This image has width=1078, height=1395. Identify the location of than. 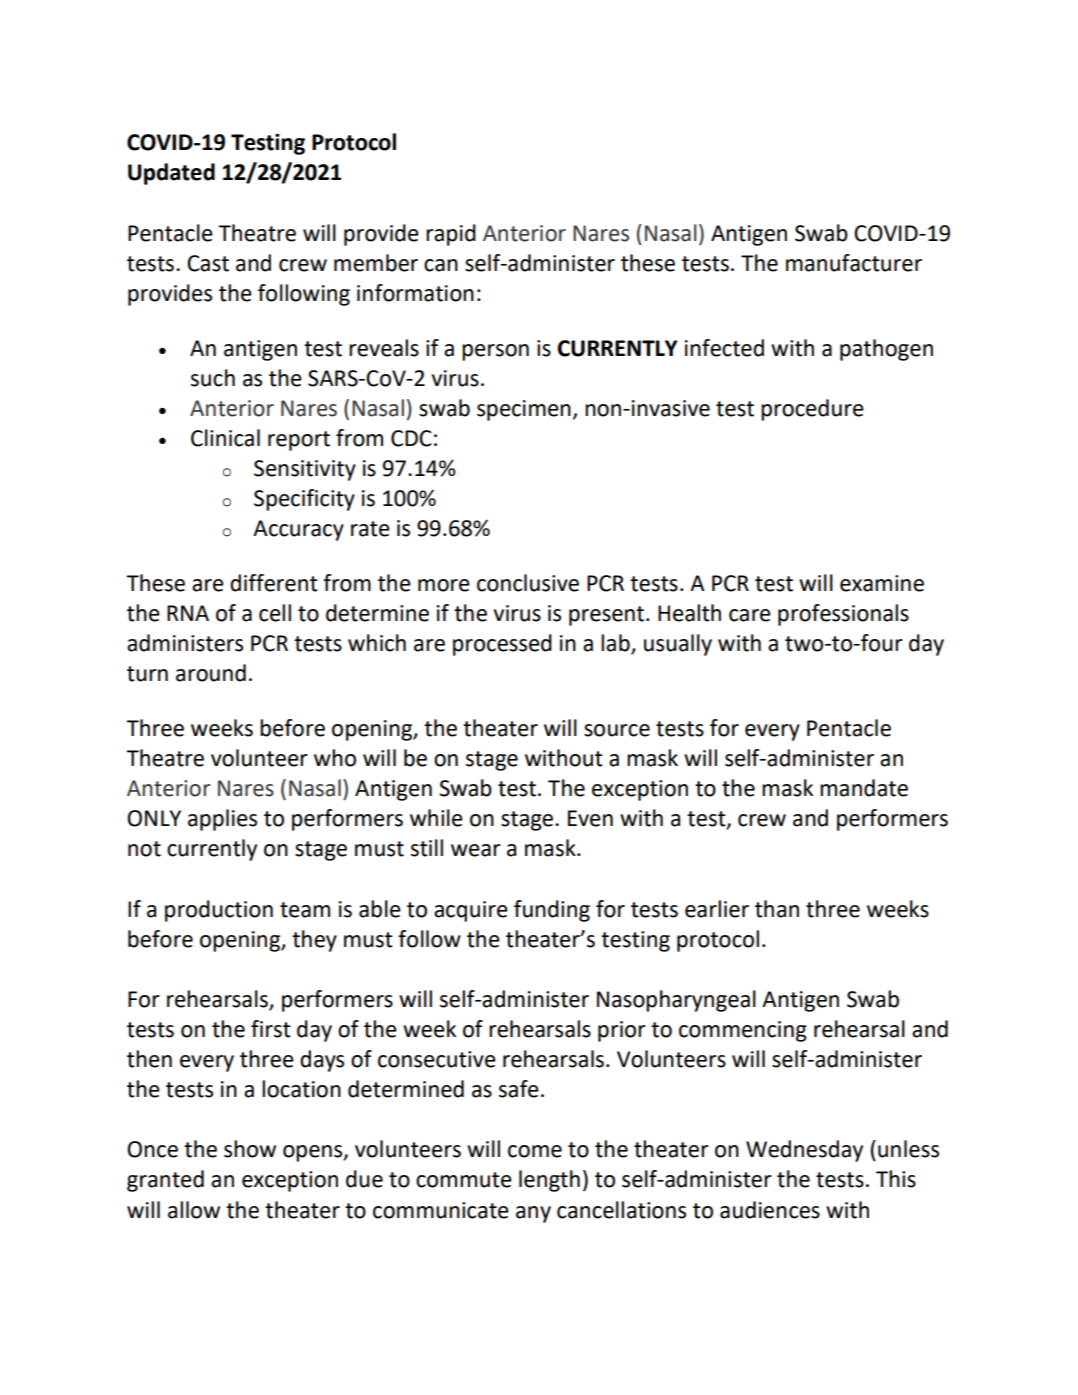
(777, 909).
